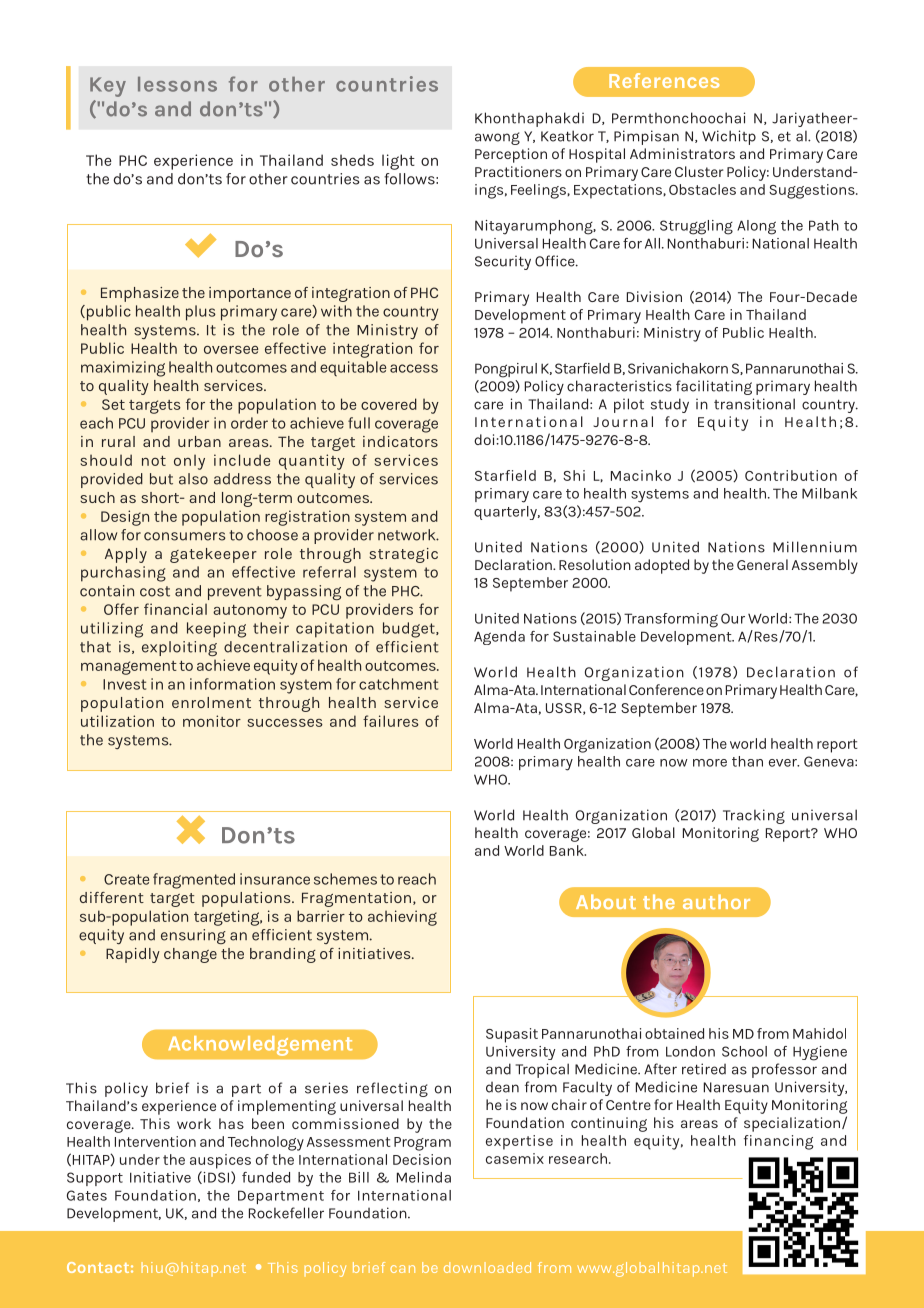 The height and width of the page is (1308, 924). I want to click on strategic, so click(403, 555).
